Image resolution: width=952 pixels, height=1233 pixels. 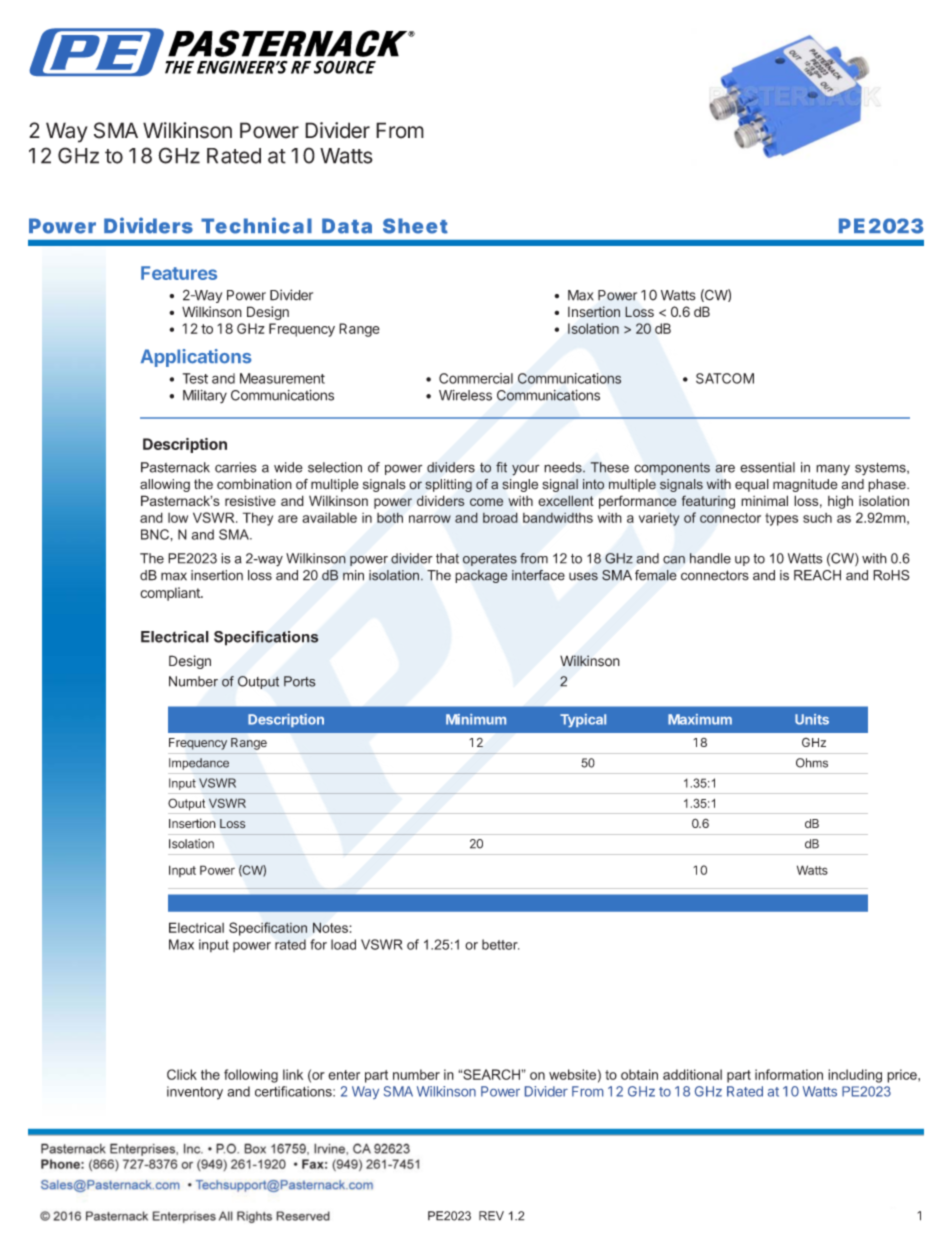 What do you see at coordinates (476, 719) in the document?
I see `Minimum` at bounding box center [476, 719].
